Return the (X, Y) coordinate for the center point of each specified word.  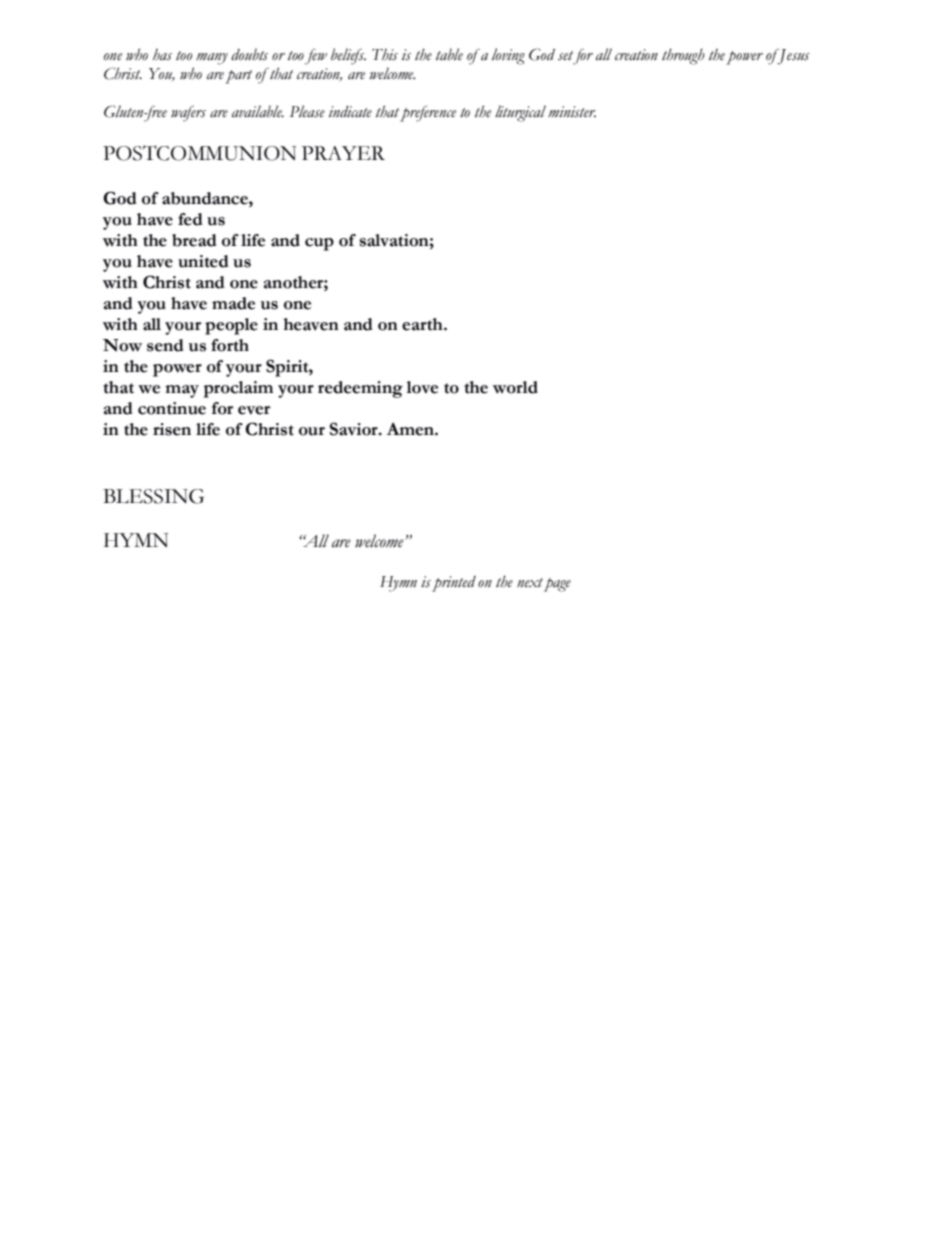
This (385, 55)
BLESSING (153, 496)
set (565, 56)
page (557, 585)
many (212, 59)
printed (454, 584)
